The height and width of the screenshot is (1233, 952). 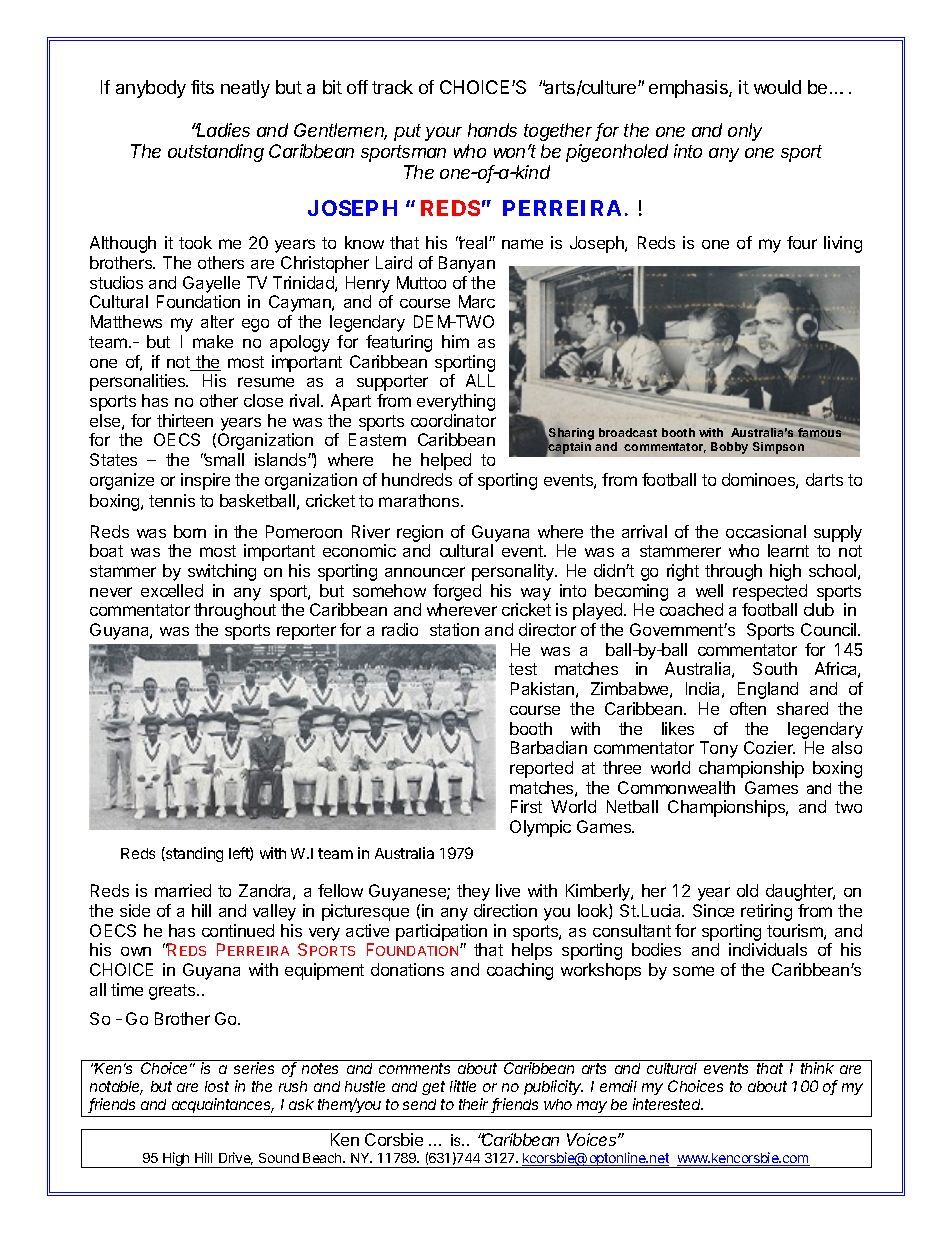 I want to click on married, so click(x=183, y=890).
